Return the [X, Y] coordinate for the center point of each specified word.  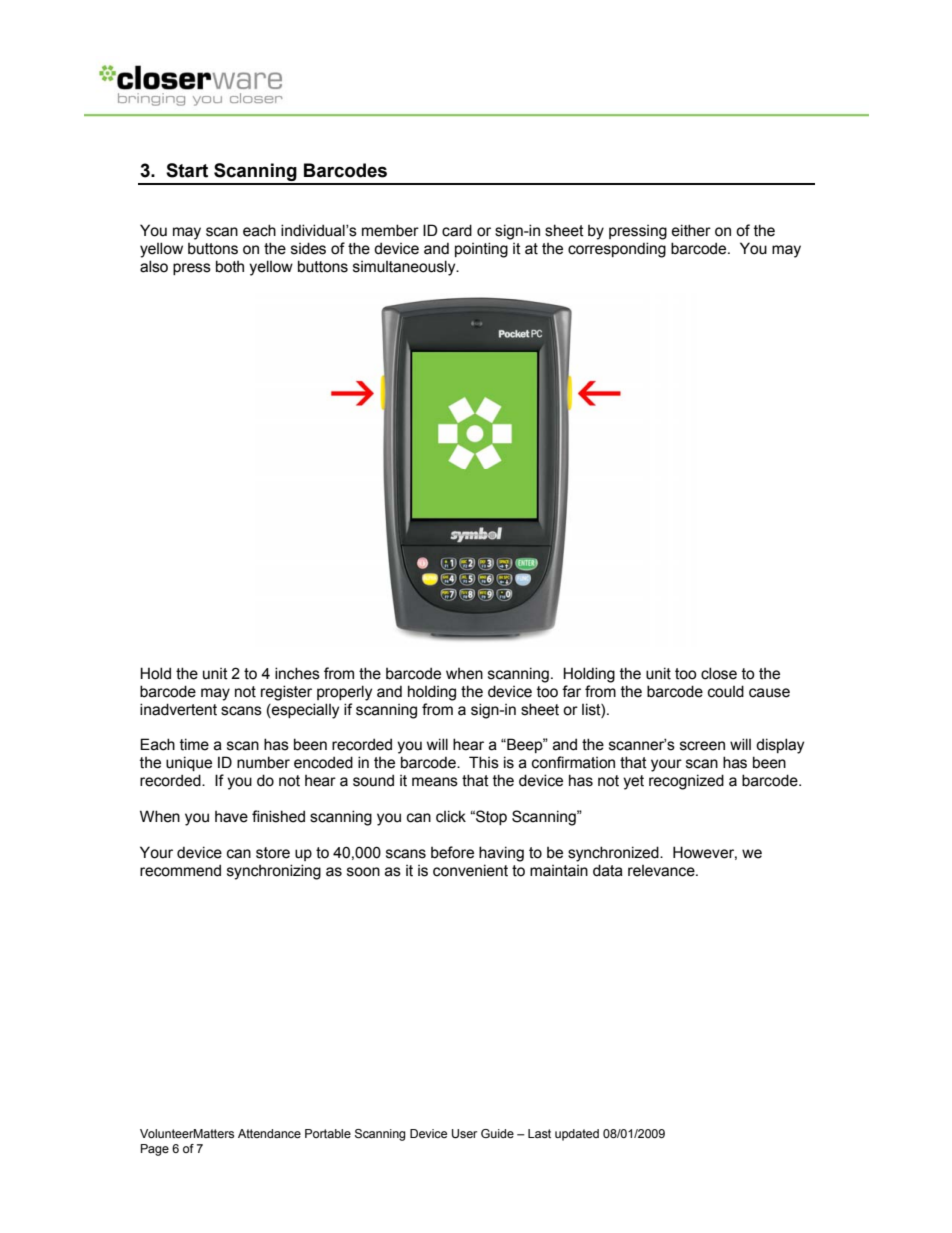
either [691, 230]
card [457, 230]
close [719, 673]
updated [577, 1135]
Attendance [269, 1133]
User [464, 1134]
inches [297, 673]
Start [187, 170]
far [571, 691]
